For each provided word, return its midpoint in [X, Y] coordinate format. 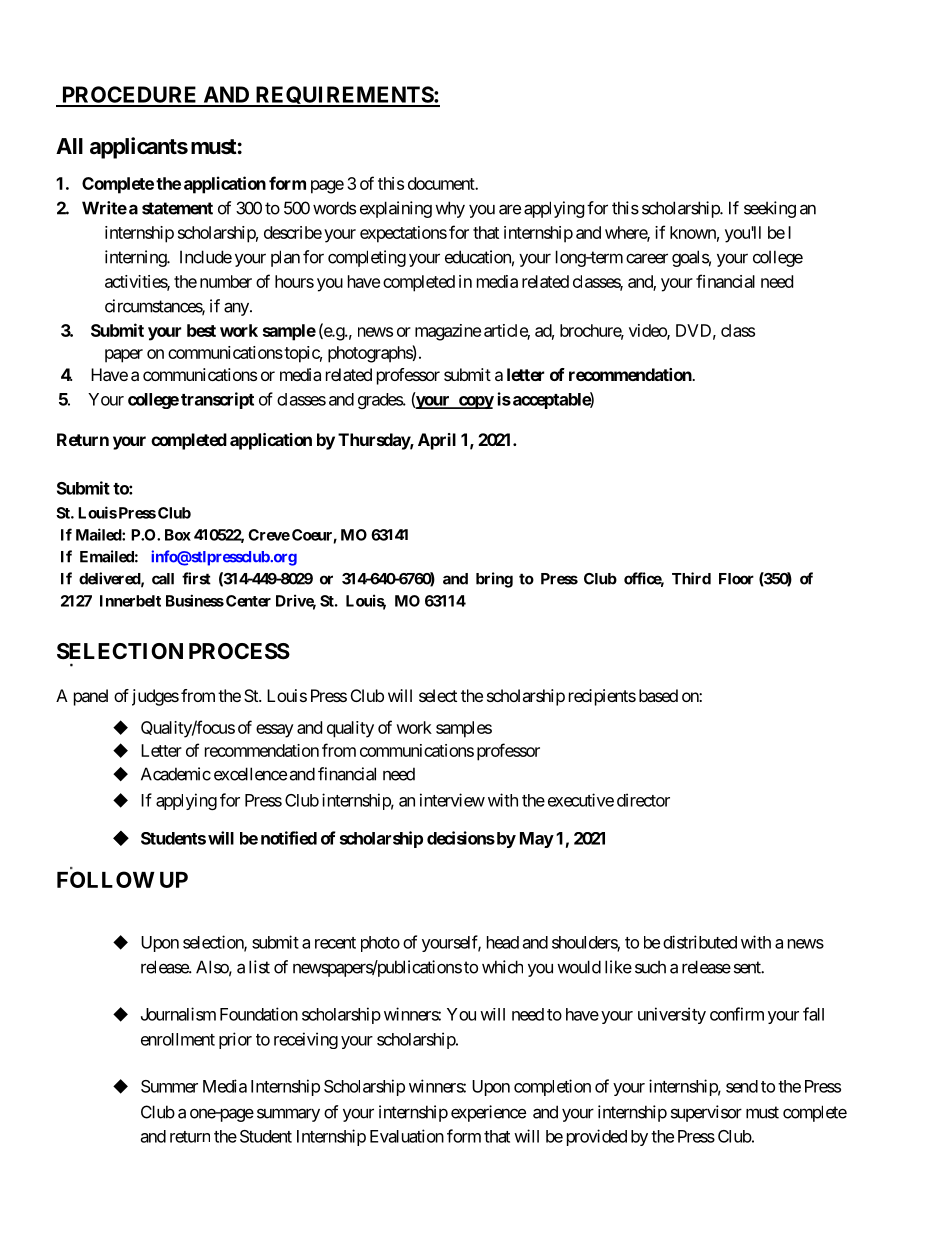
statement [177, 208]
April [437, 441]
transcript [217, 400]
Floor [736, 579]
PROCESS [239, 651]
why [450, 209]
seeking [770, 209]
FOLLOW [106, 879]
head [503, 942]
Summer [169, 1086]
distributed [700, 942]
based [658, 695]
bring [494, 580]
